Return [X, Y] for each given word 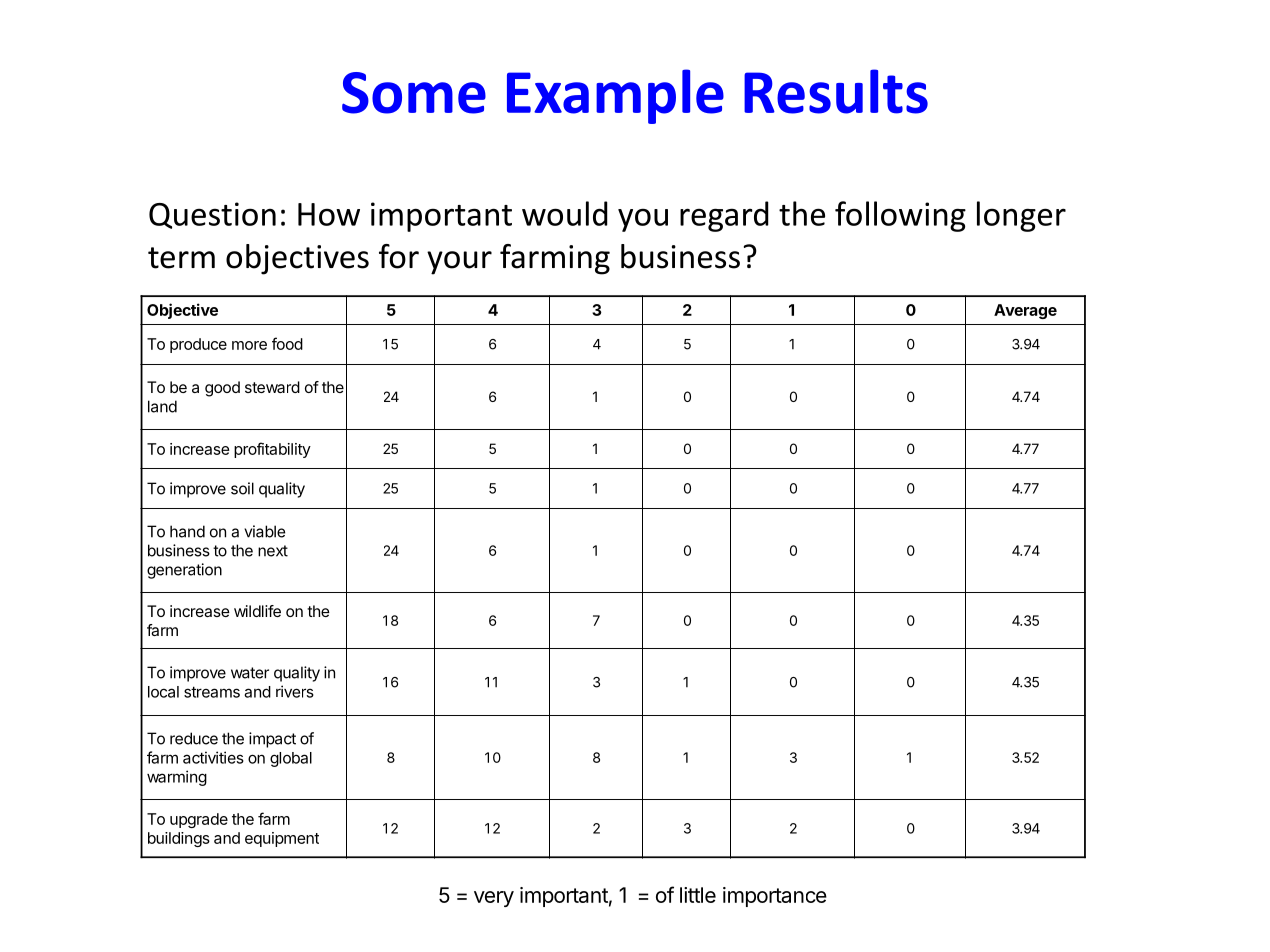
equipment [282, 839]
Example [615, 96]
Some [414, 93]
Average [1025, 311]
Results [836, 91]
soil [242, 488]
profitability [272, 450]
